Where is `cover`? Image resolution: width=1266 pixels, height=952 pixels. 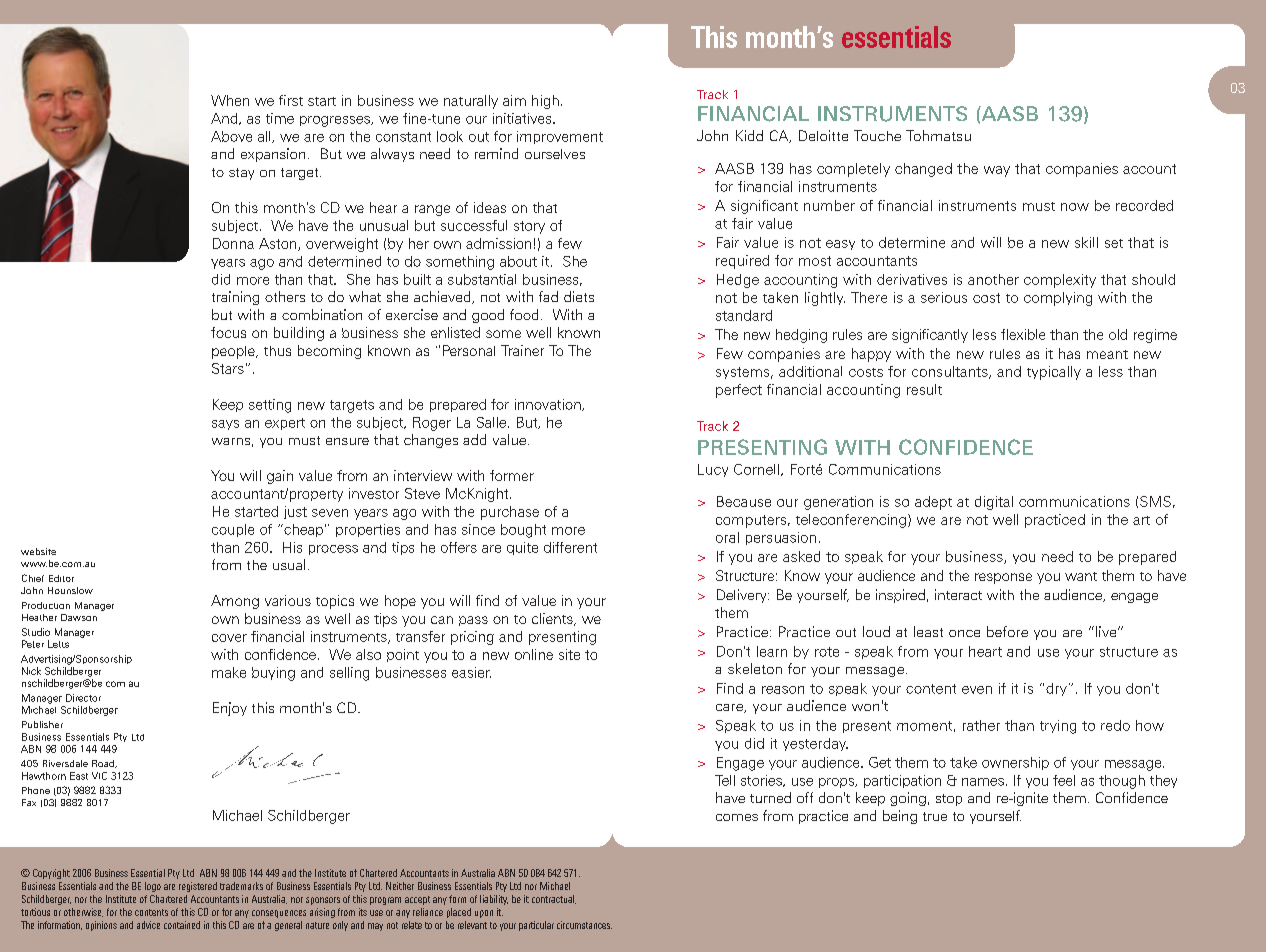
cover is located at coordinates (229, 638).
